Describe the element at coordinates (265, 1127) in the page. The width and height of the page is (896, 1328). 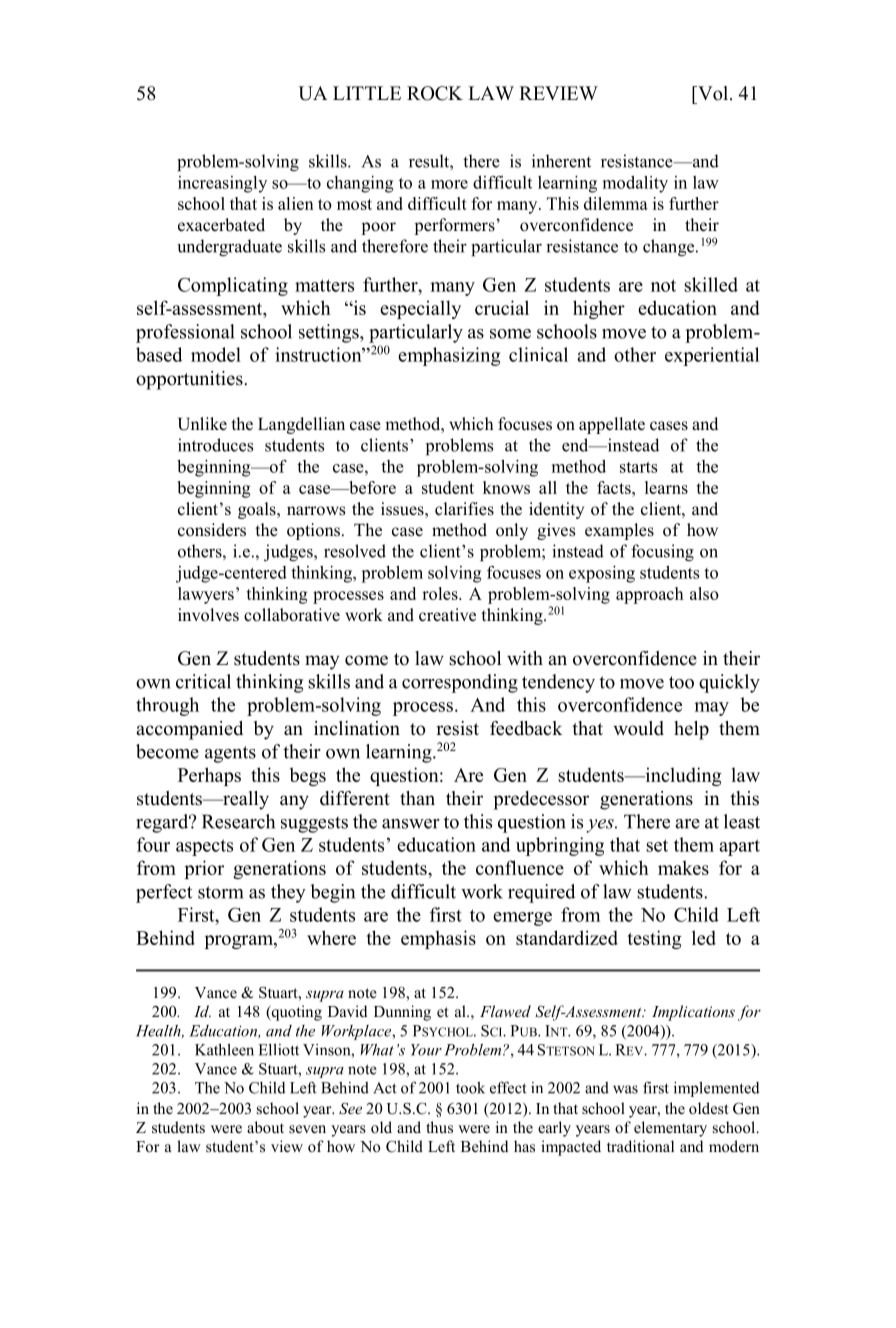
I see `about` at that location.
